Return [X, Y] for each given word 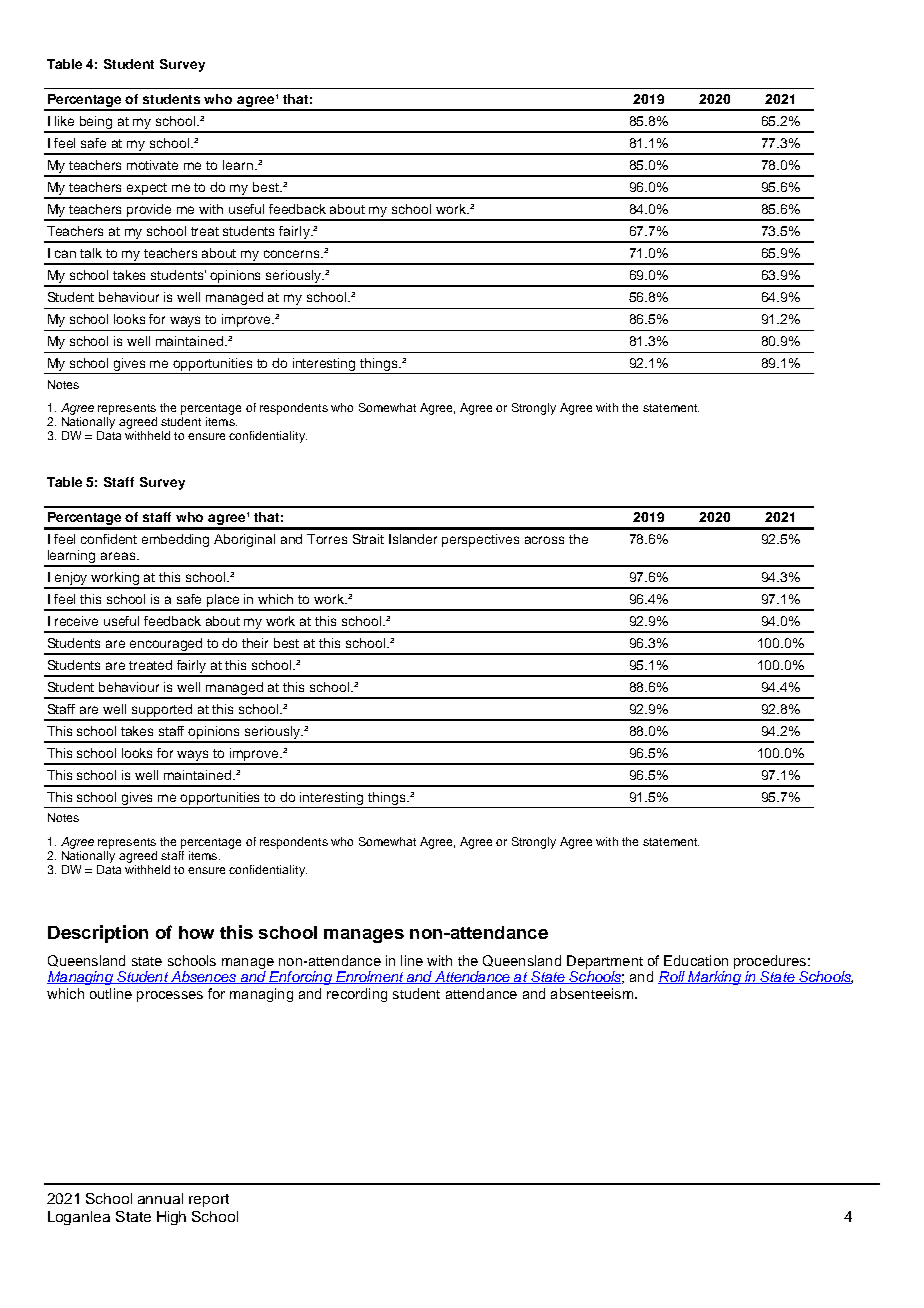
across [544, 540]
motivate [152, 165]
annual [160, 1198]
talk [91, 253]
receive [76, 621]
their [255, 643]
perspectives [480, 540]
